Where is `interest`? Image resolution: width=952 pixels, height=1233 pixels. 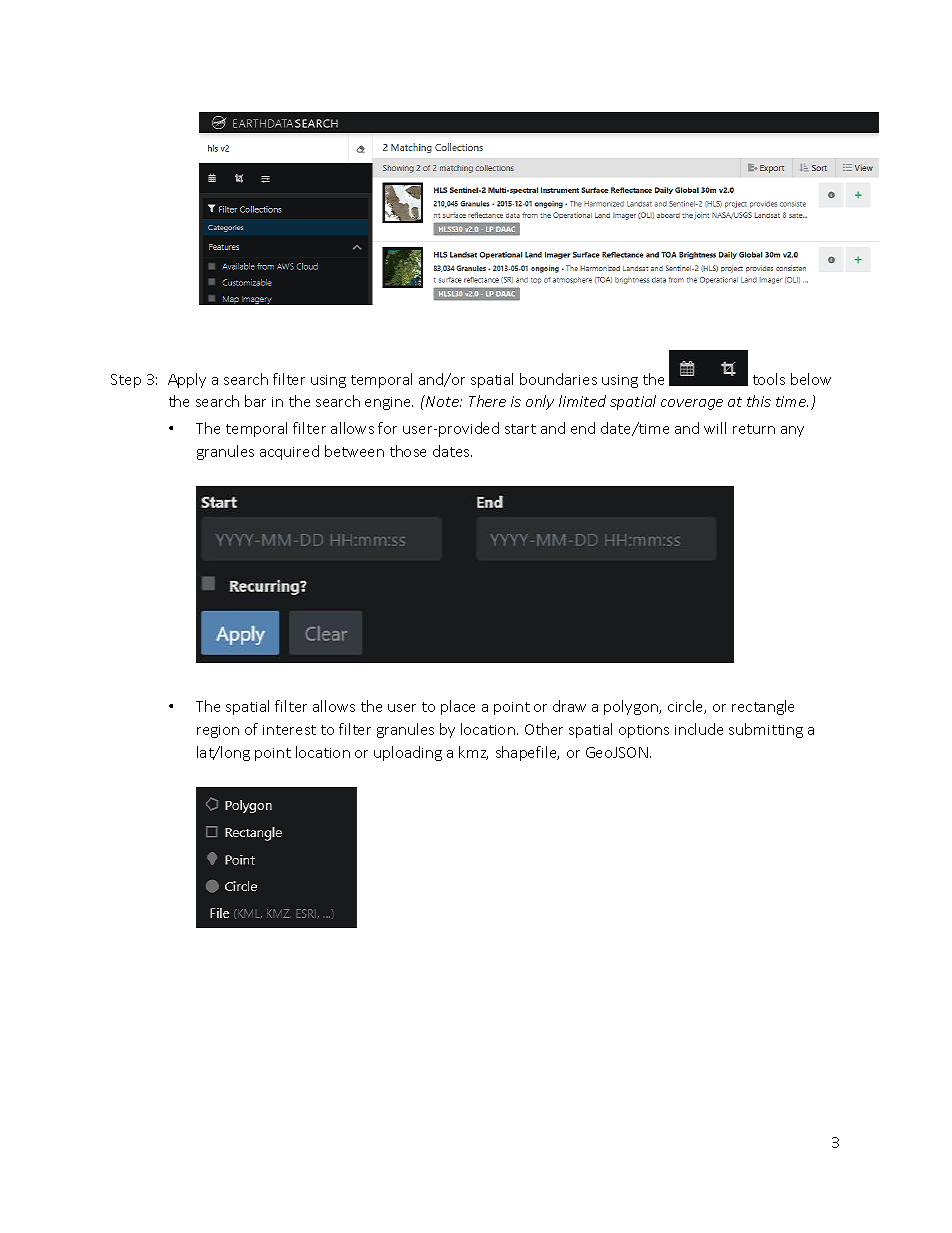 interest is located at coordinates (289, 730).
